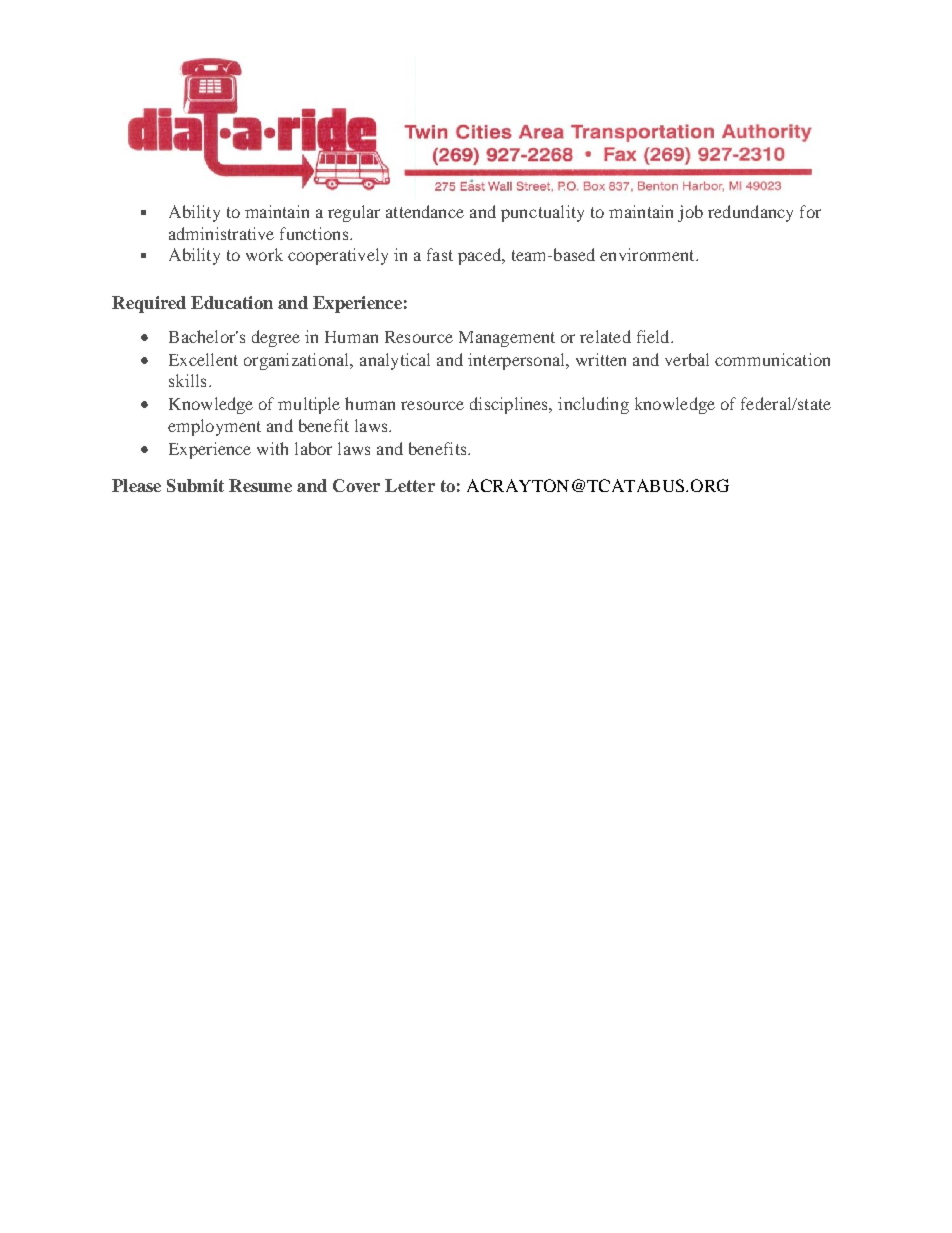 This document has width=952, height=1233. What do you see at coordinates (593, 405) in the document?
I see `including` at bounding box center [593, 405].
